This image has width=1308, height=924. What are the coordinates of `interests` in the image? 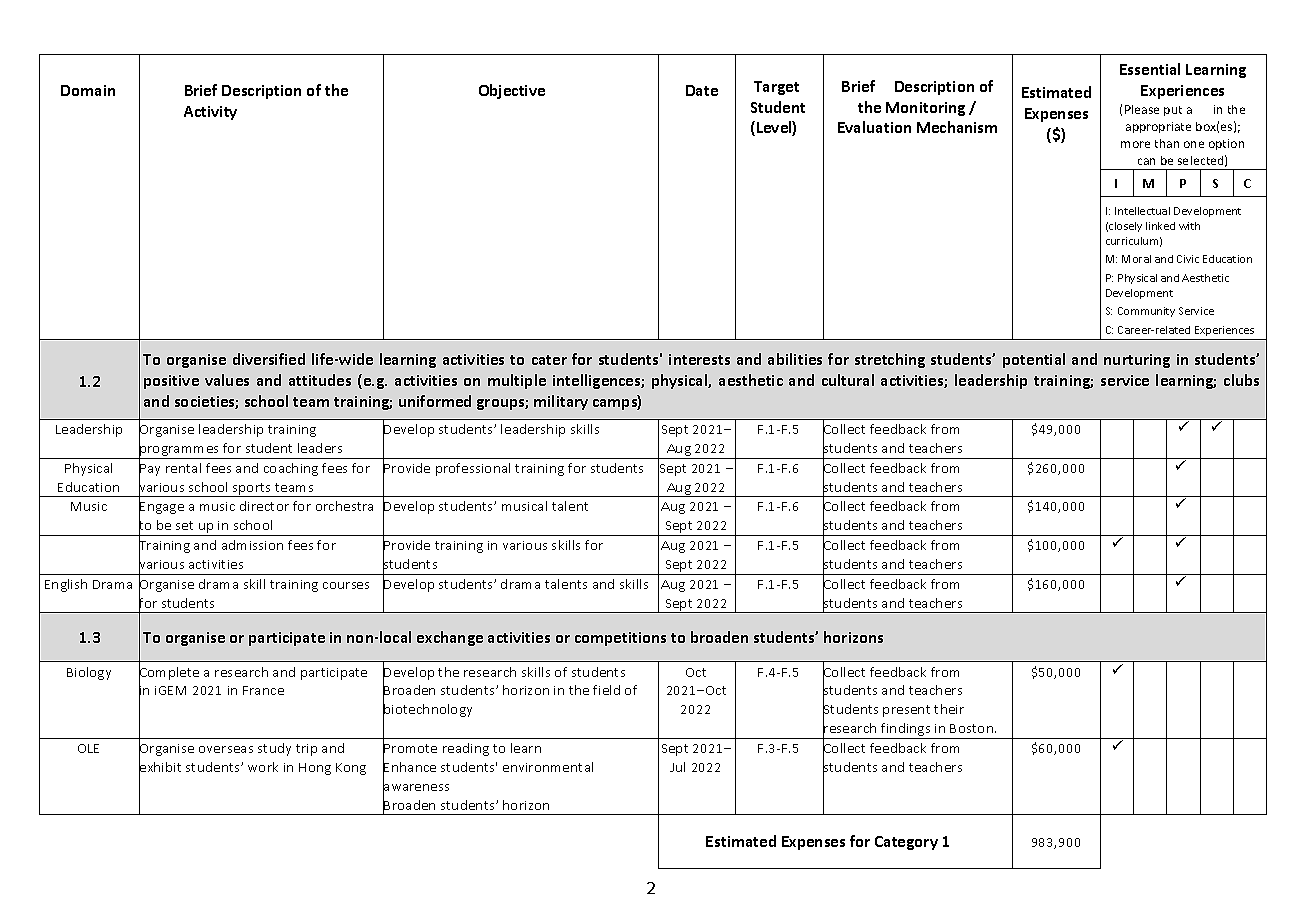 It's located at (699, 359).
